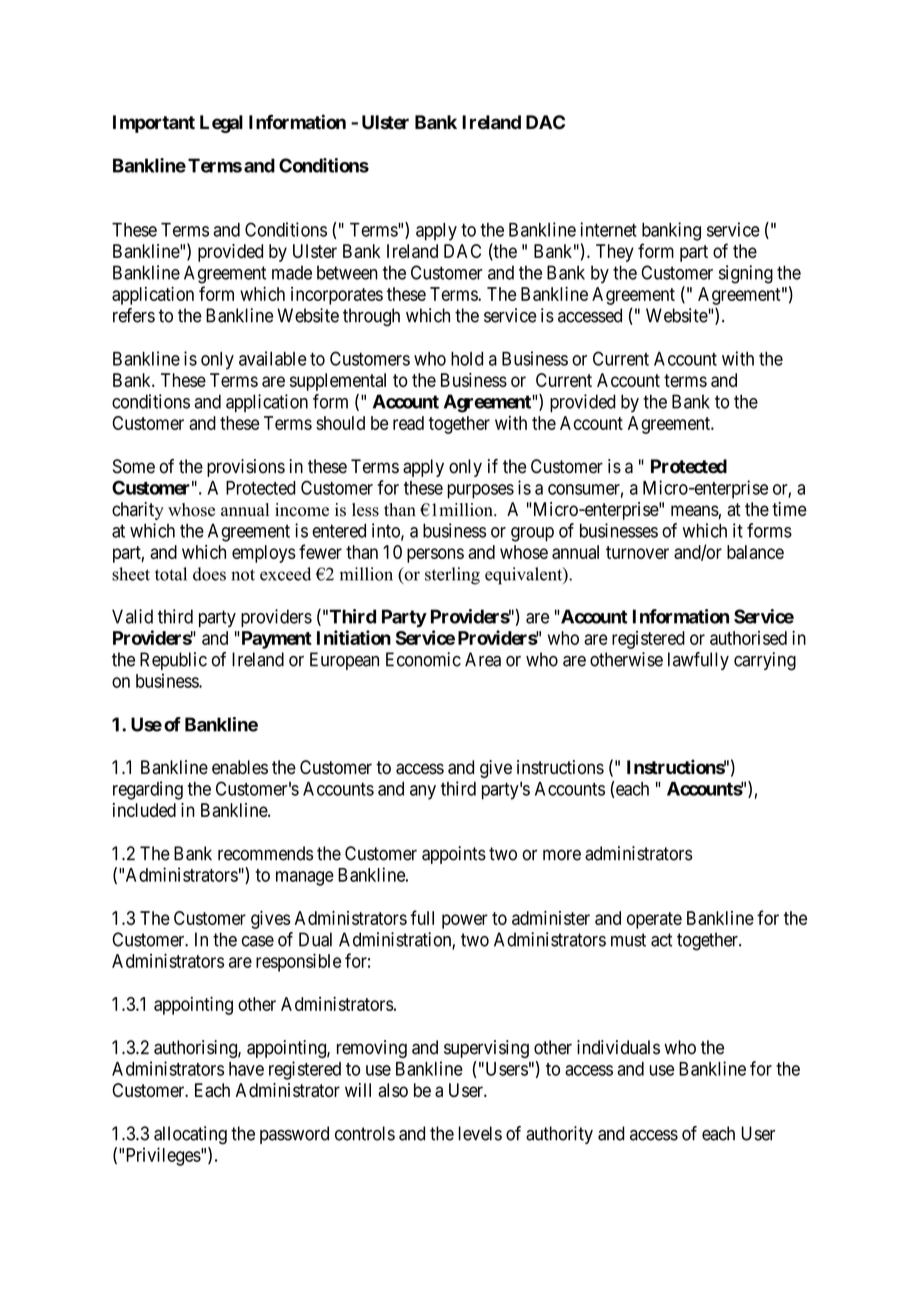 The height and width of the document is (1308, 924). Describe the element at coordinates (748, 638) in the document. I see `authorised` at that location.
